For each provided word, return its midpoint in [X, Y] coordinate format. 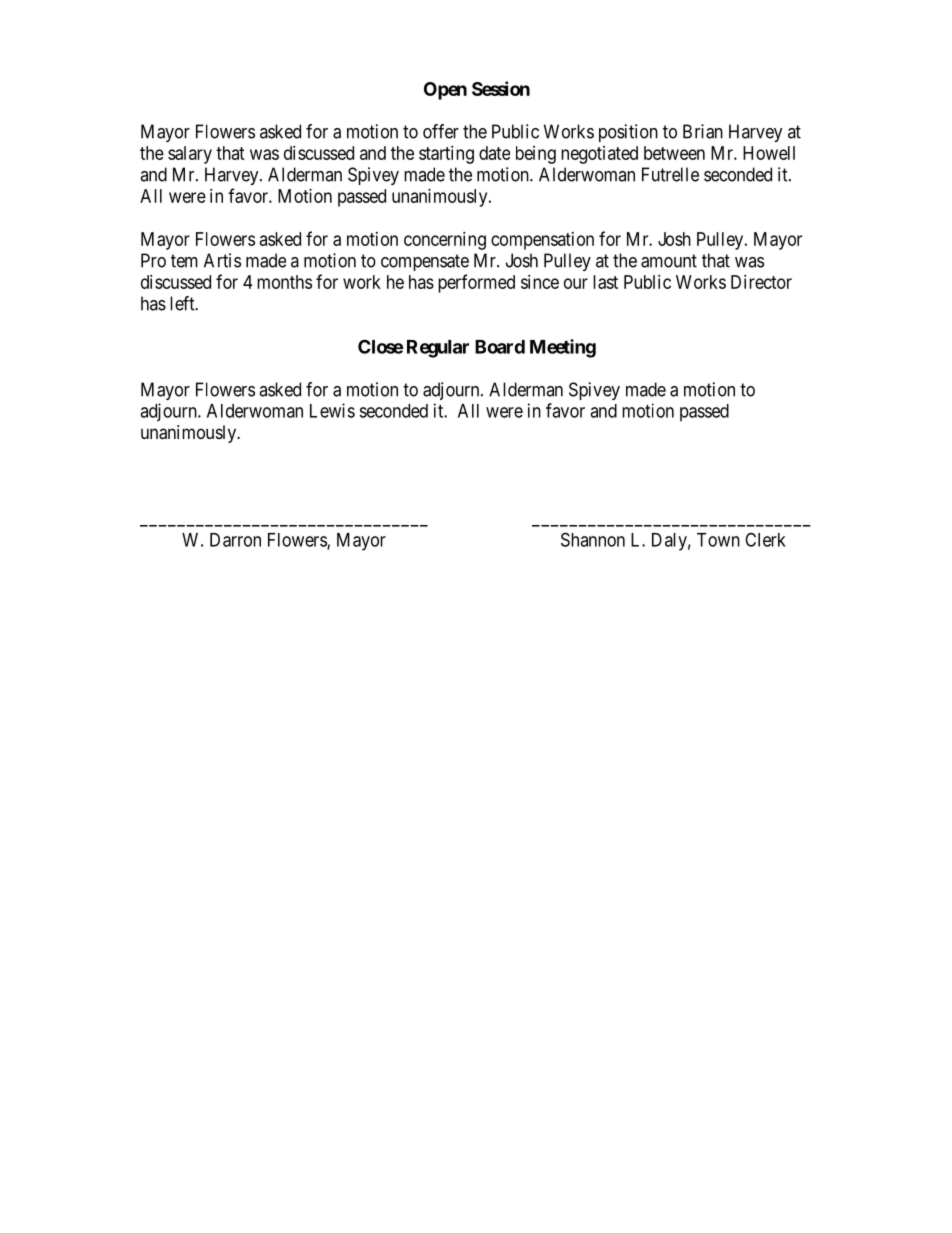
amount [669, 261]
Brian [703, 131]
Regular [438, 349]
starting [446, 155]
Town [718, 540]
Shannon [593, 539]
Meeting [563, 348]
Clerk [765, 539]
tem [184, 261]
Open [445, 91]
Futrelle [670, 174]
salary [190, 155]
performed [476, 283]
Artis [222, 260]
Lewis [332, 410]
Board [500, 347]
